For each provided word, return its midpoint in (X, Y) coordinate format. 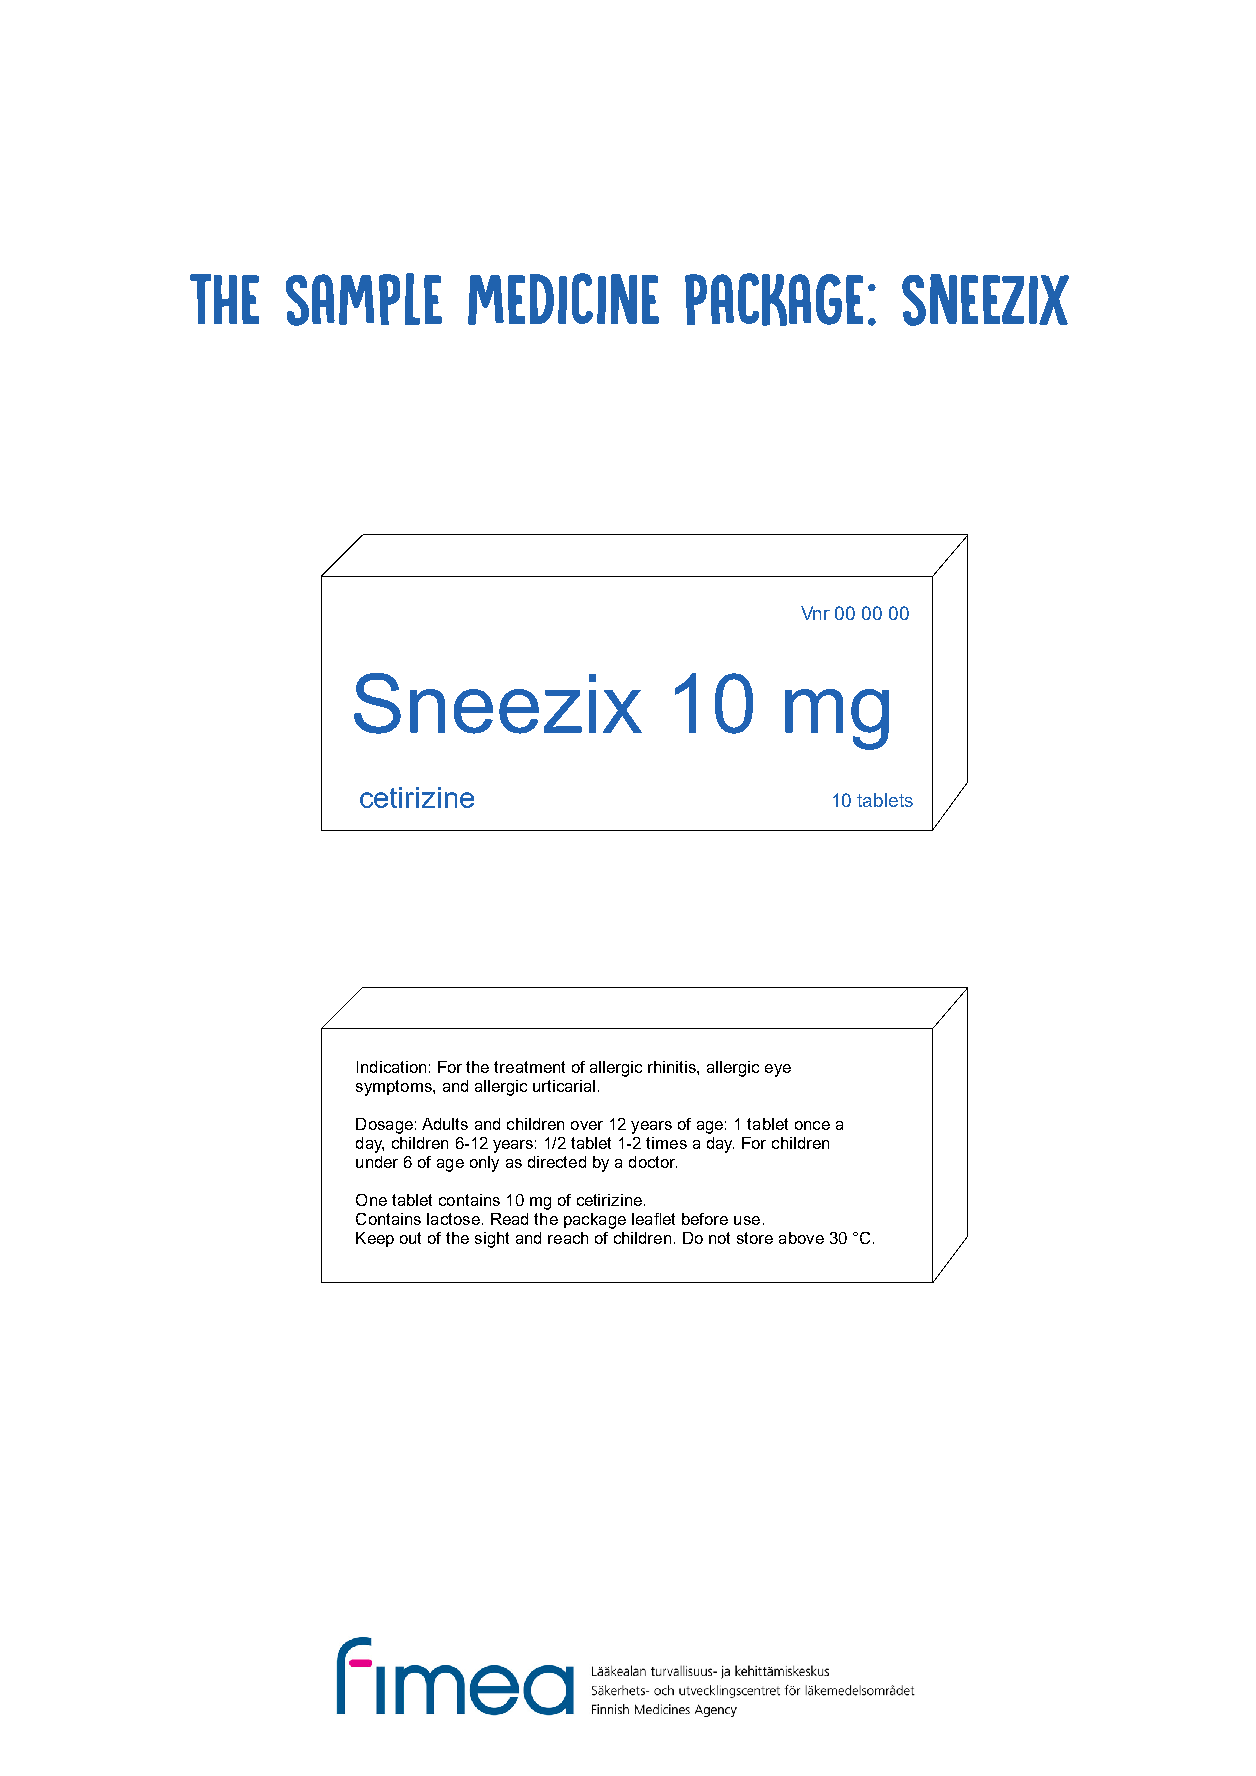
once (812, 1125)
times (666, 1143)
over (587, 1125)
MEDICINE (563, 299)
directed (557, 1162)
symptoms (395, 1088)
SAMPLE (364, 299)
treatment (529, 1067)
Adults (445, 1124)
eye (778, 1070)
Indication (391, 1067)
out (410, 1238)
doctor (653, 1162)
